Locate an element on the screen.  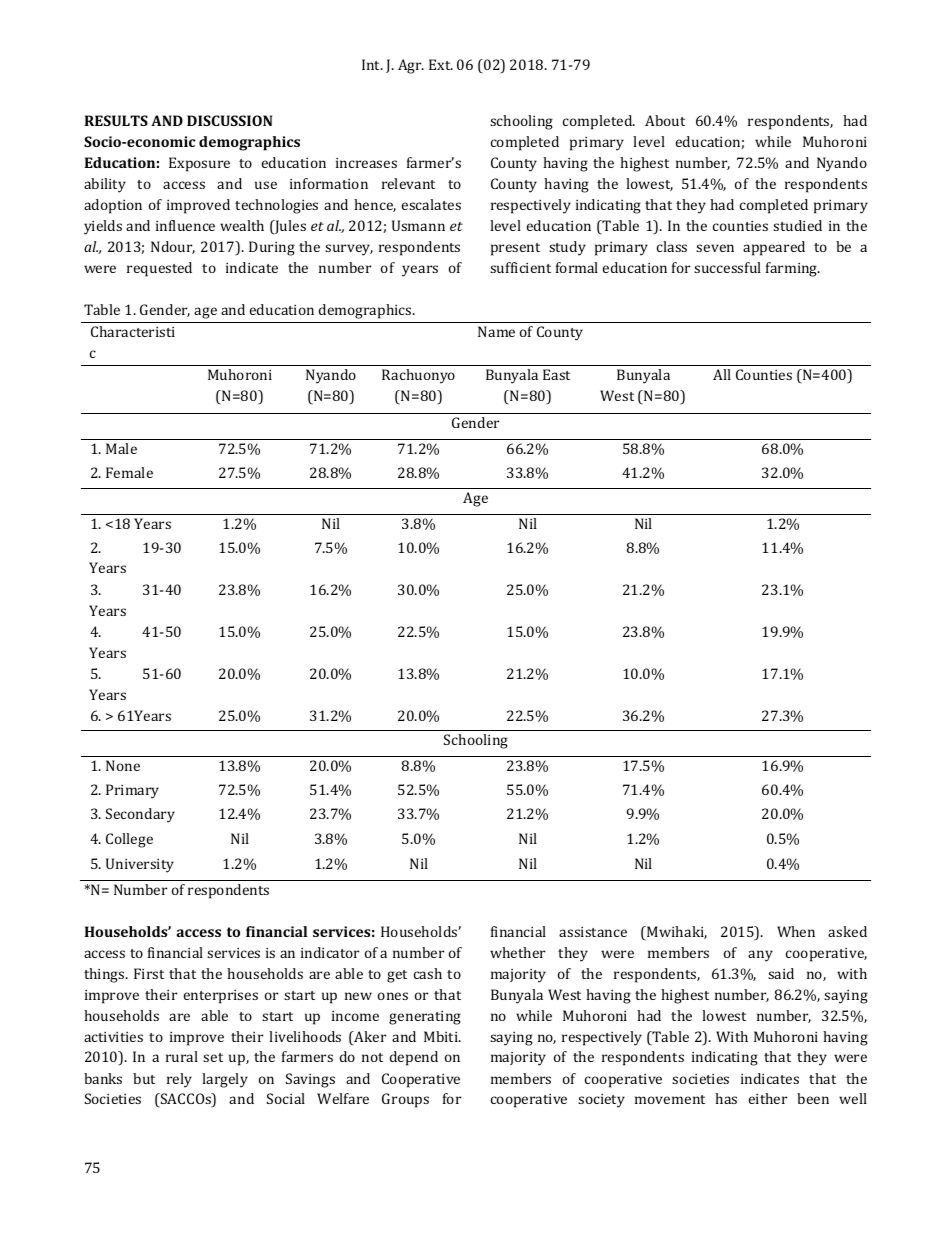
depend is located at coordinates (414, 1058).
